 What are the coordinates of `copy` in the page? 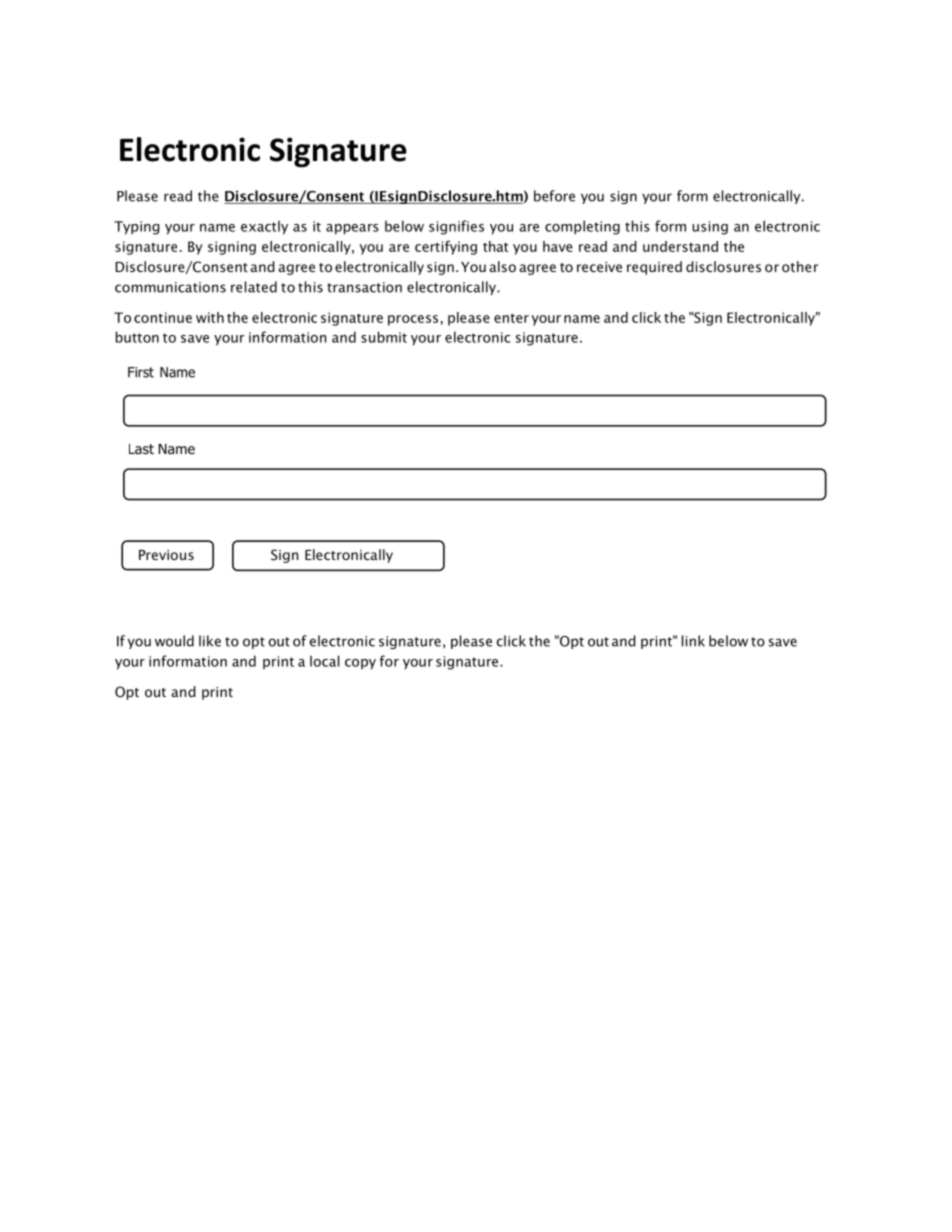 It's located at (360, 664).
